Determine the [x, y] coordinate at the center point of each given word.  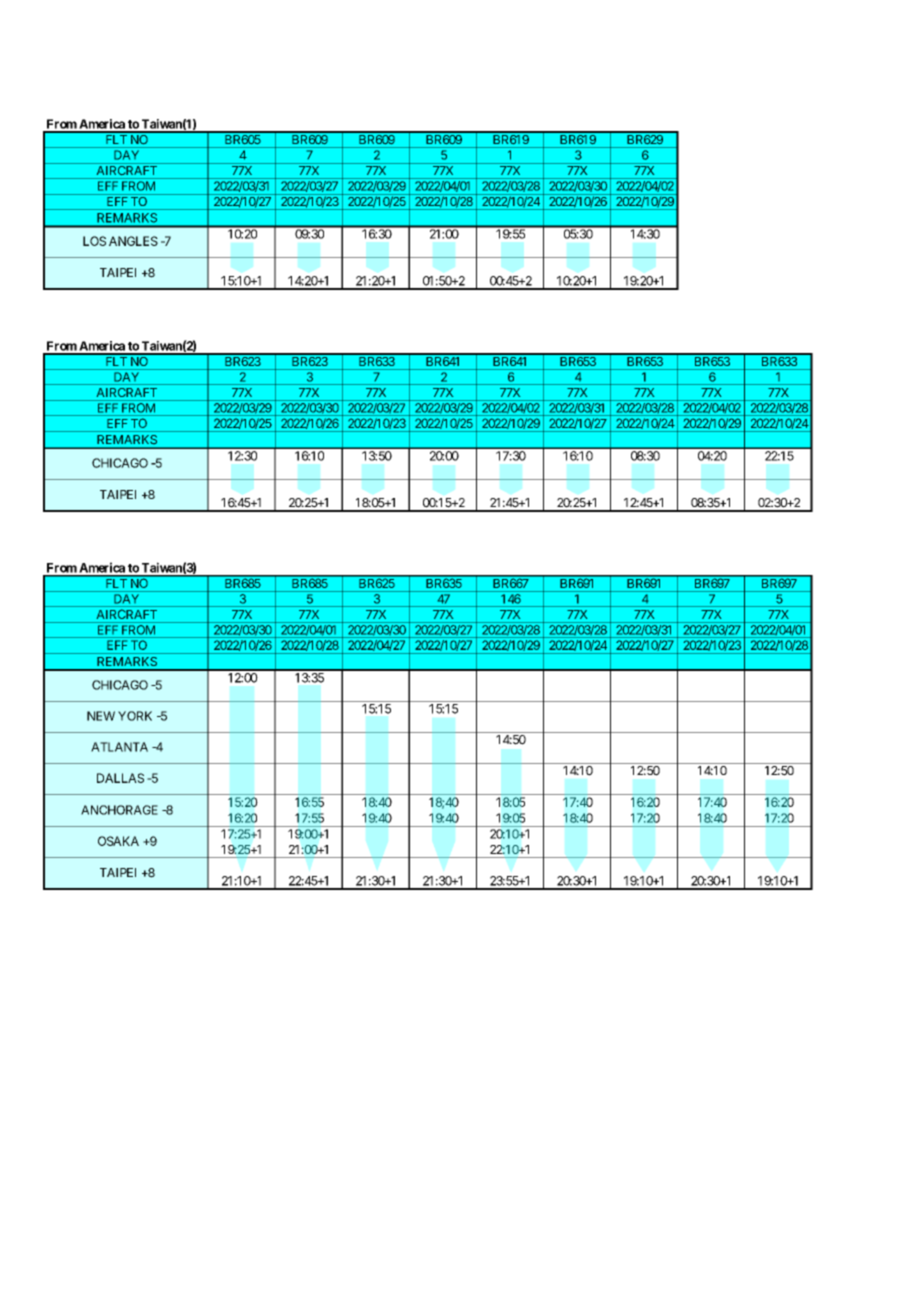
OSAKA [118, 841]
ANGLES [133, 241]
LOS [94, 241]
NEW [101, 716]
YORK [135, 716]
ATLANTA [119, 747]
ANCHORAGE [119, 810]
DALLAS [120, 778]
